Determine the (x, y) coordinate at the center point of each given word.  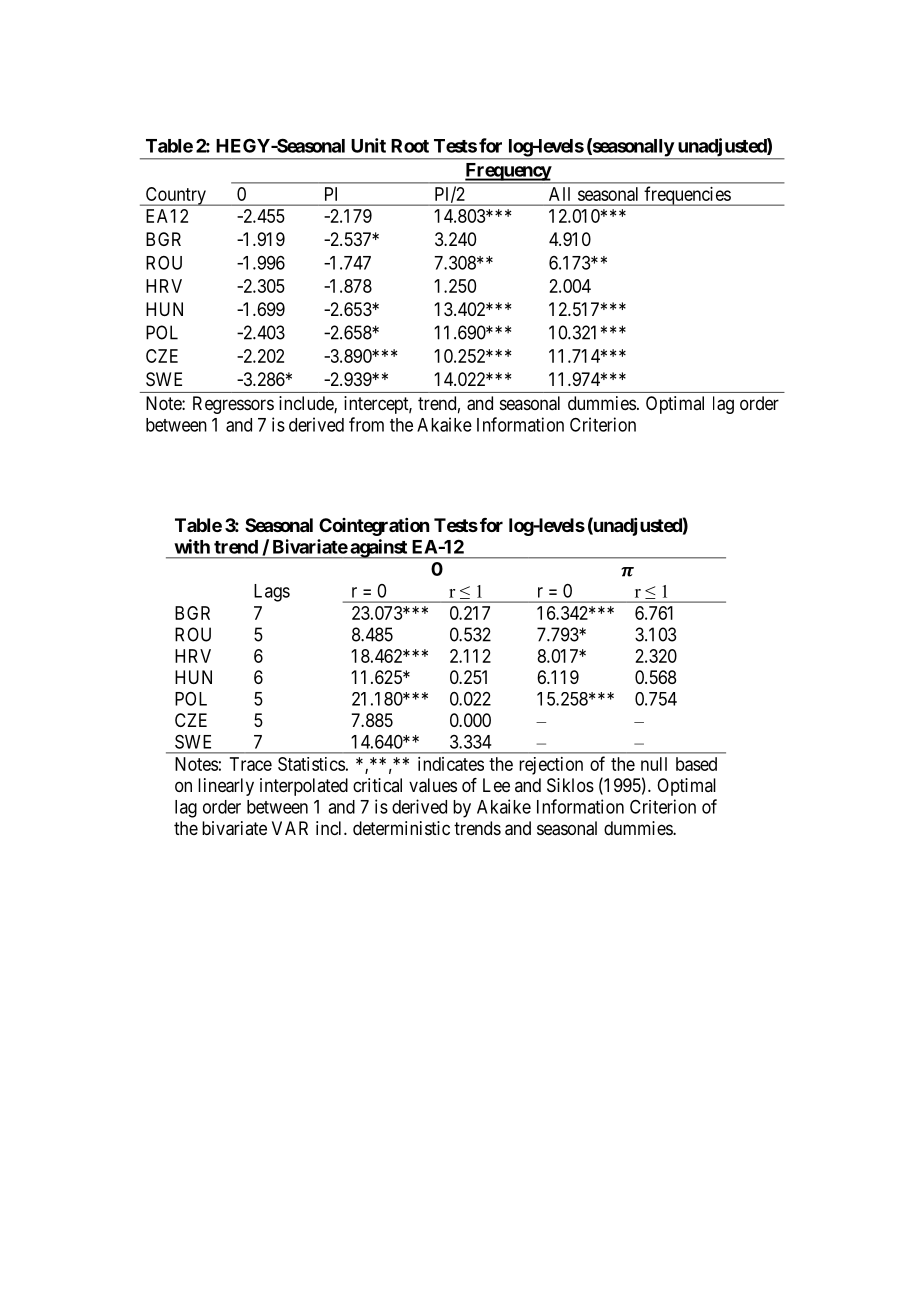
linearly (226, 787)
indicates (451, 764)
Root (410, 146)
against (378, 549)
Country (175, 196)
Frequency (507, 173)
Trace (251, 764)
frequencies (687, 196)
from (366, 424)
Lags (272, 593)
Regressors (233, 405)
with (192, 546)
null (654, 764)
